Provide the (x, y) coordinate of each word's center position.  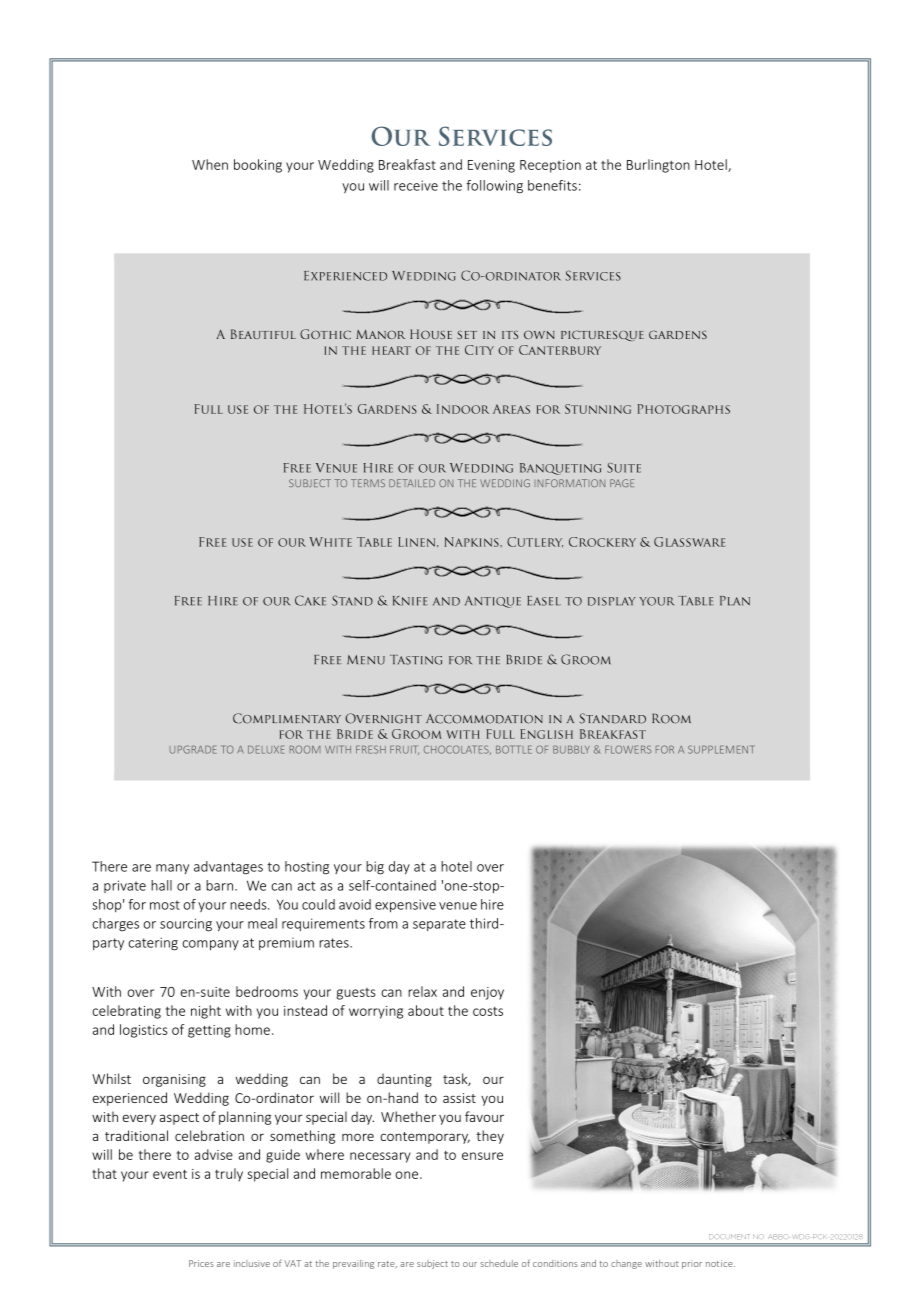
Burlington (658, 166)
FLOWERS (628, 749)
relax (422, 991)
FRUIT (404, 750)
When (210, 164)
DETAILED (412, 483)
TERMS (368, 483)
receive (416, 185)
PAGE (622, 483)
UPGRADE (193, 749)
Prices (201, 1263)
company (210, 945)
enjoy (487, 993)
